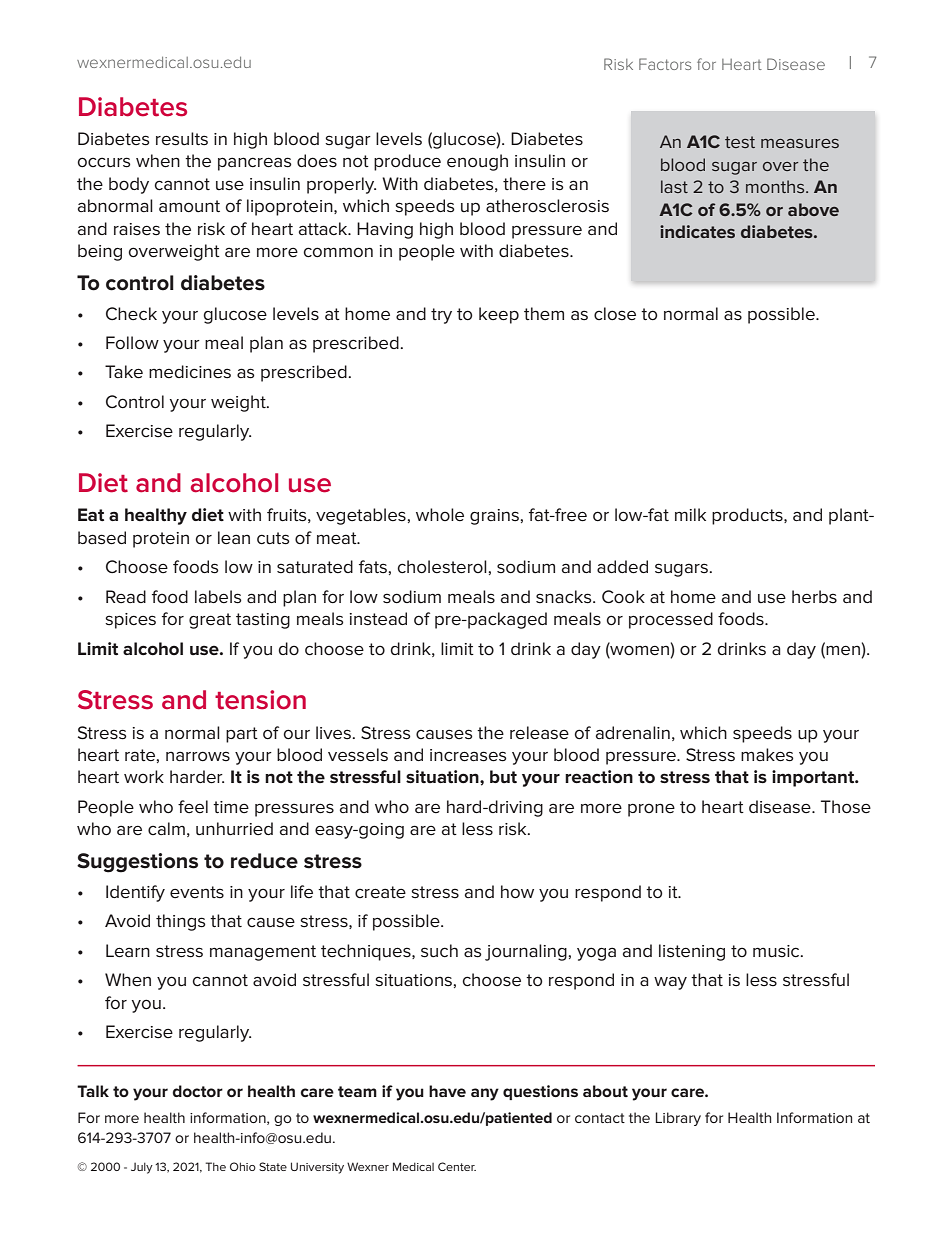  What do you see at coordinates (477, 162) in the page?
I see `enough` at bounding box center [477, 162].
